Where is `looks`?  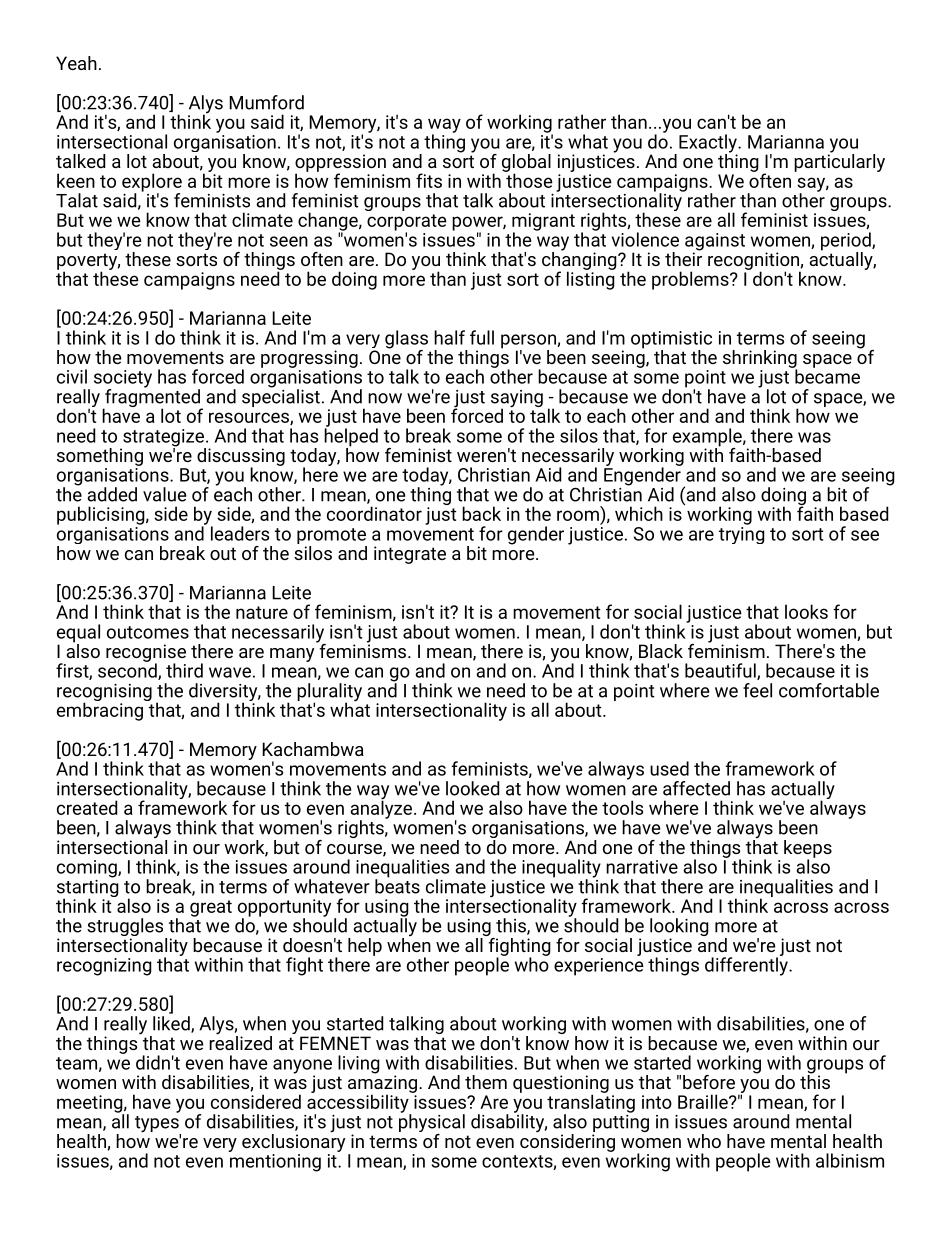
looks is located at coordinates (806, 611).
